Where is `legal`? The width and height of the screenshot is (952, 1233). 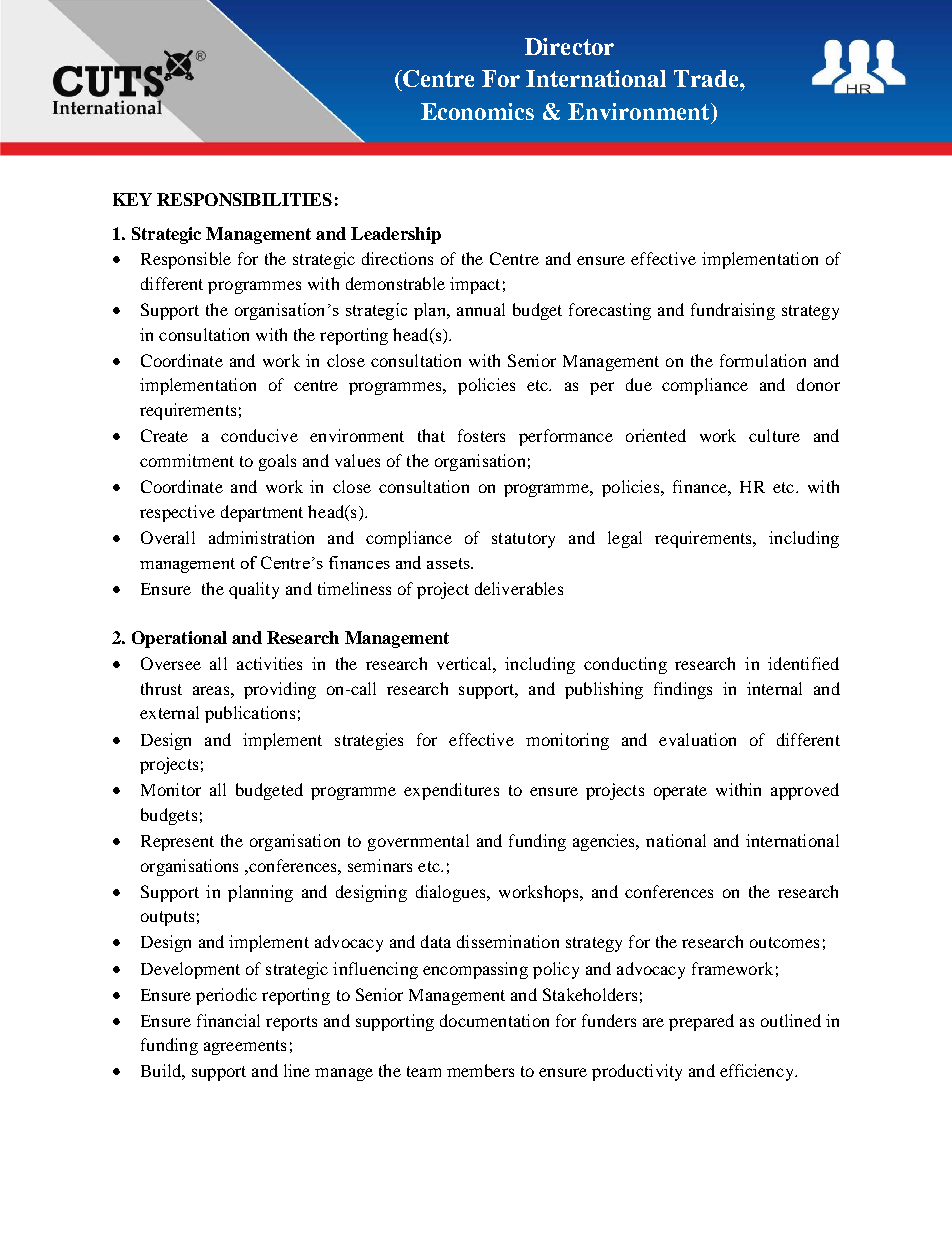 legal is located at coordinates (625, 539).
